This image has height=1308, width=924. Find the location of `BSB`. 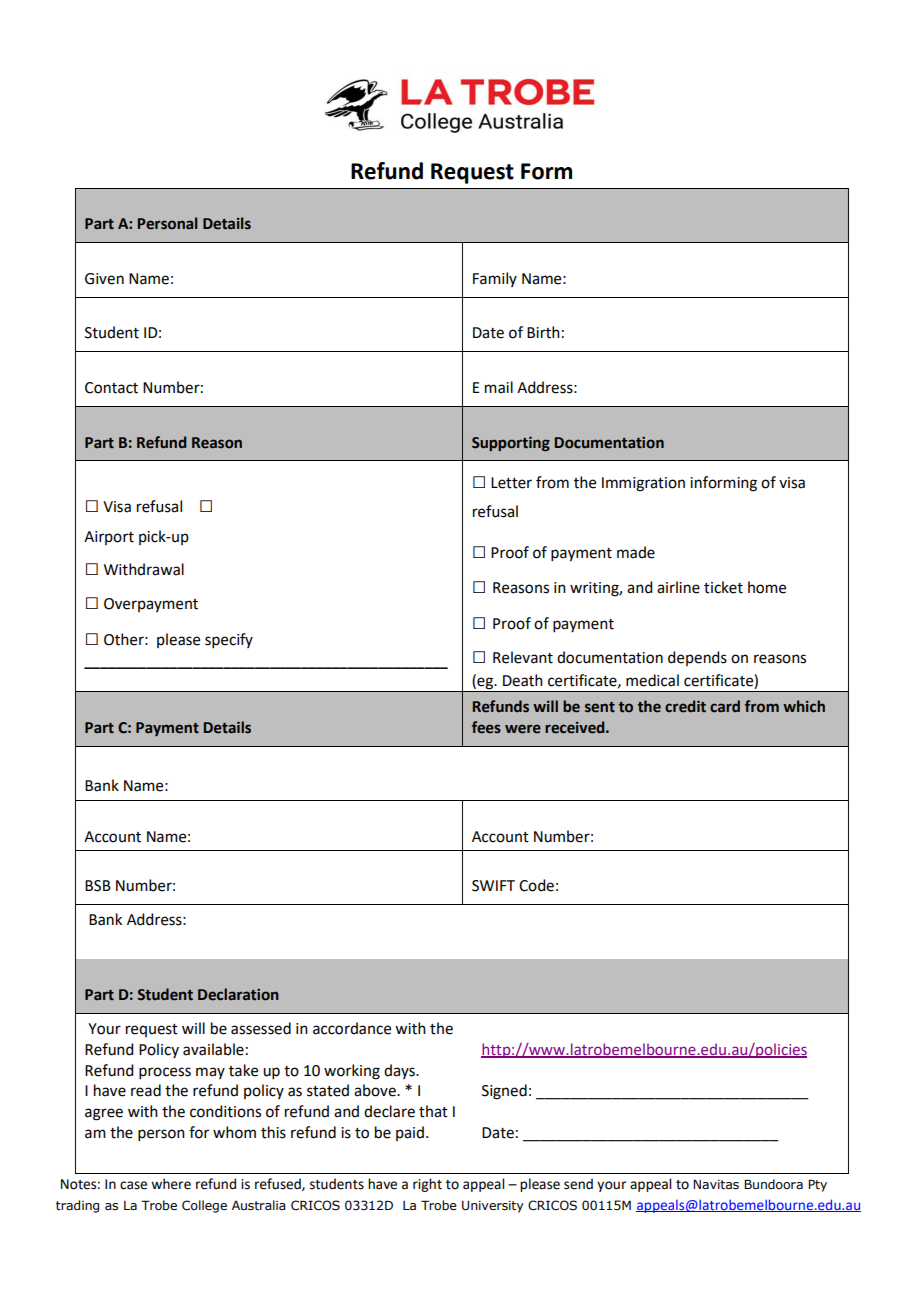

BSB is located at coordinates (98, 886).
